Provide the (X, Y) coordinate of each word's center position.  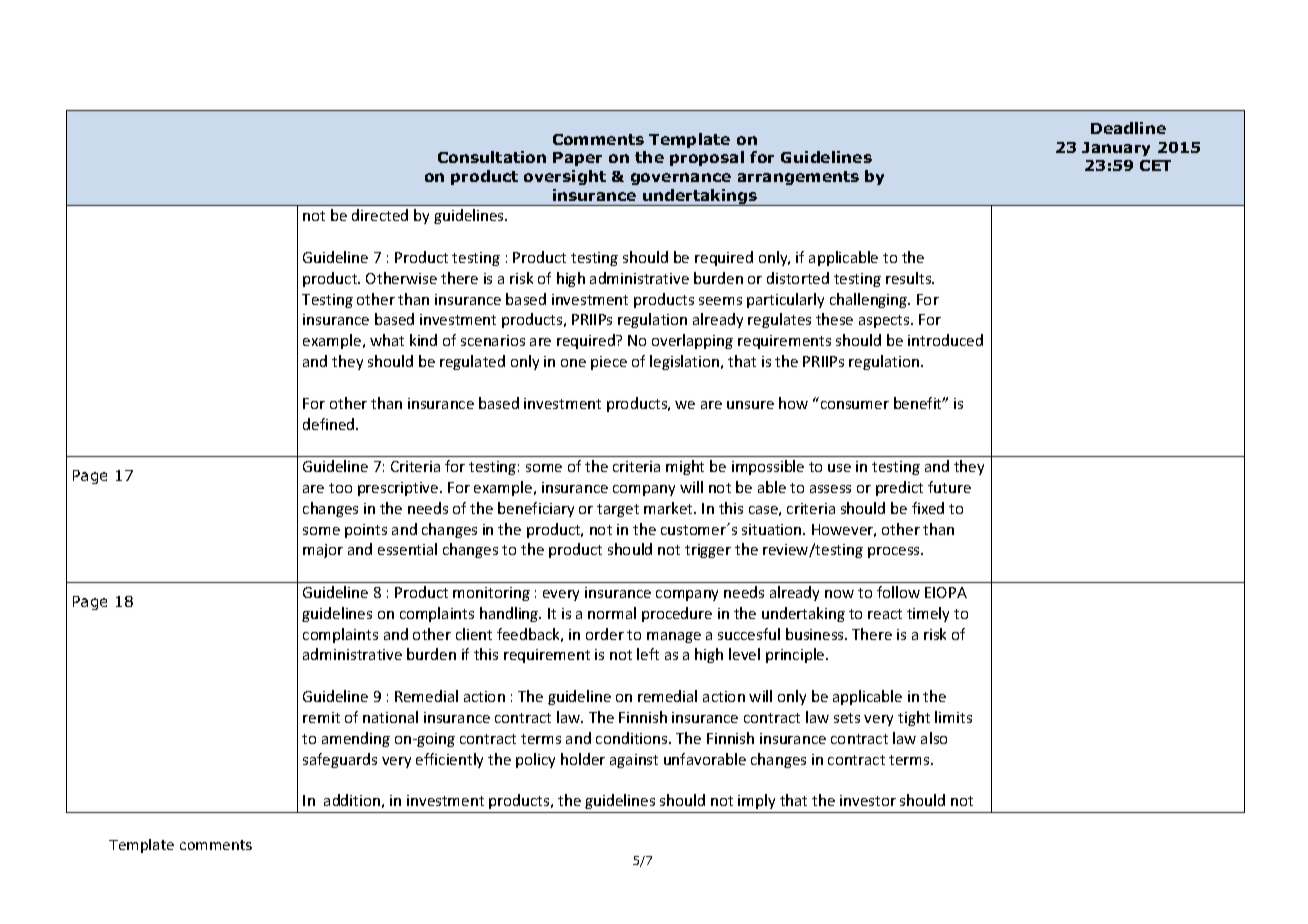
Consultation (492, 157)
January (1116, 149)
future (949, 487)
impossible (768, 467)
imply (756, 801)
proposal (707, 158)
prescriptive (399, 489)
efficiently (449, 760)
